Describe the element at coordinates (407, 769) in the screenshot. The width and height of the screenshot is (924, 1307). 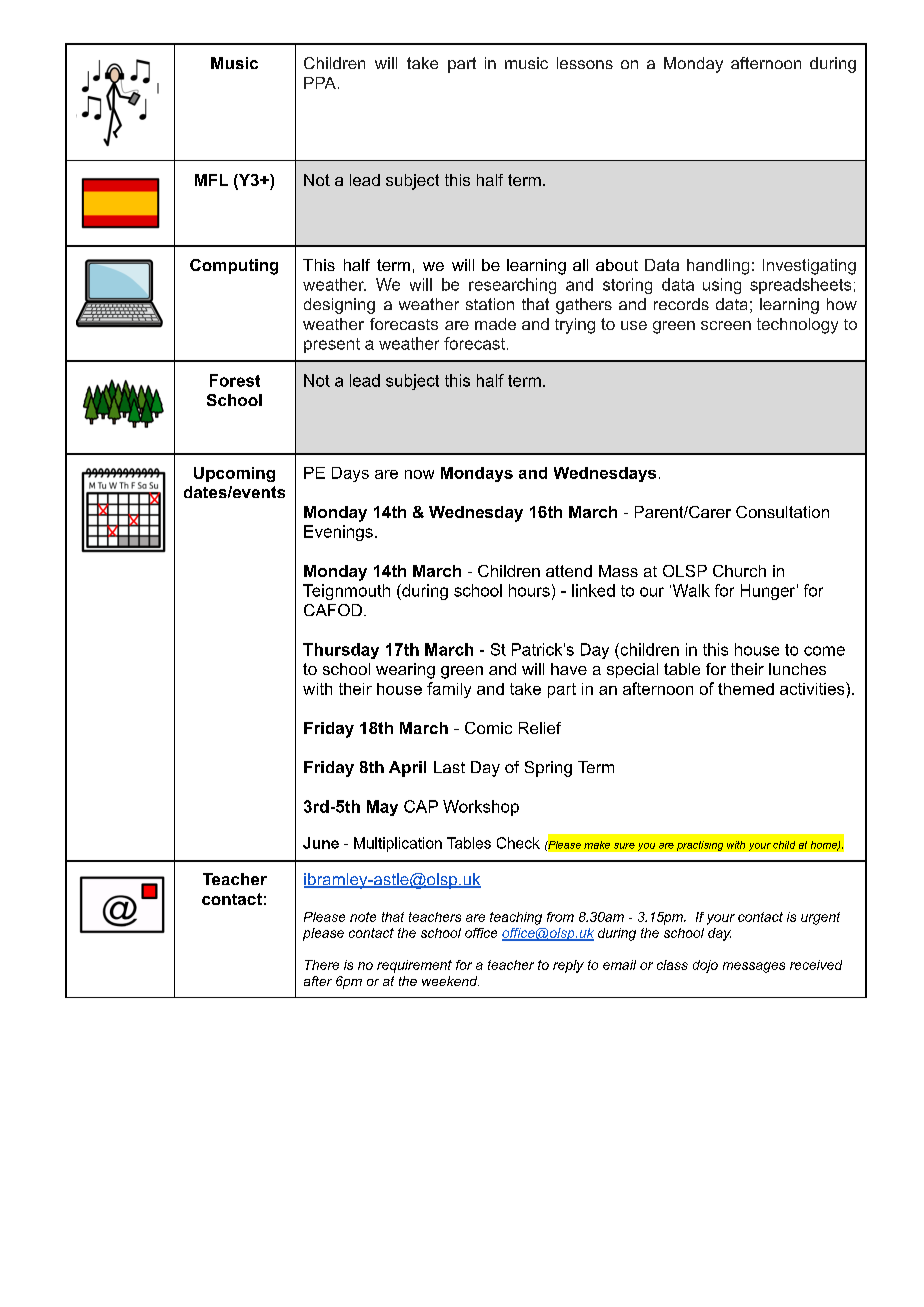
I see `April` at that location.
